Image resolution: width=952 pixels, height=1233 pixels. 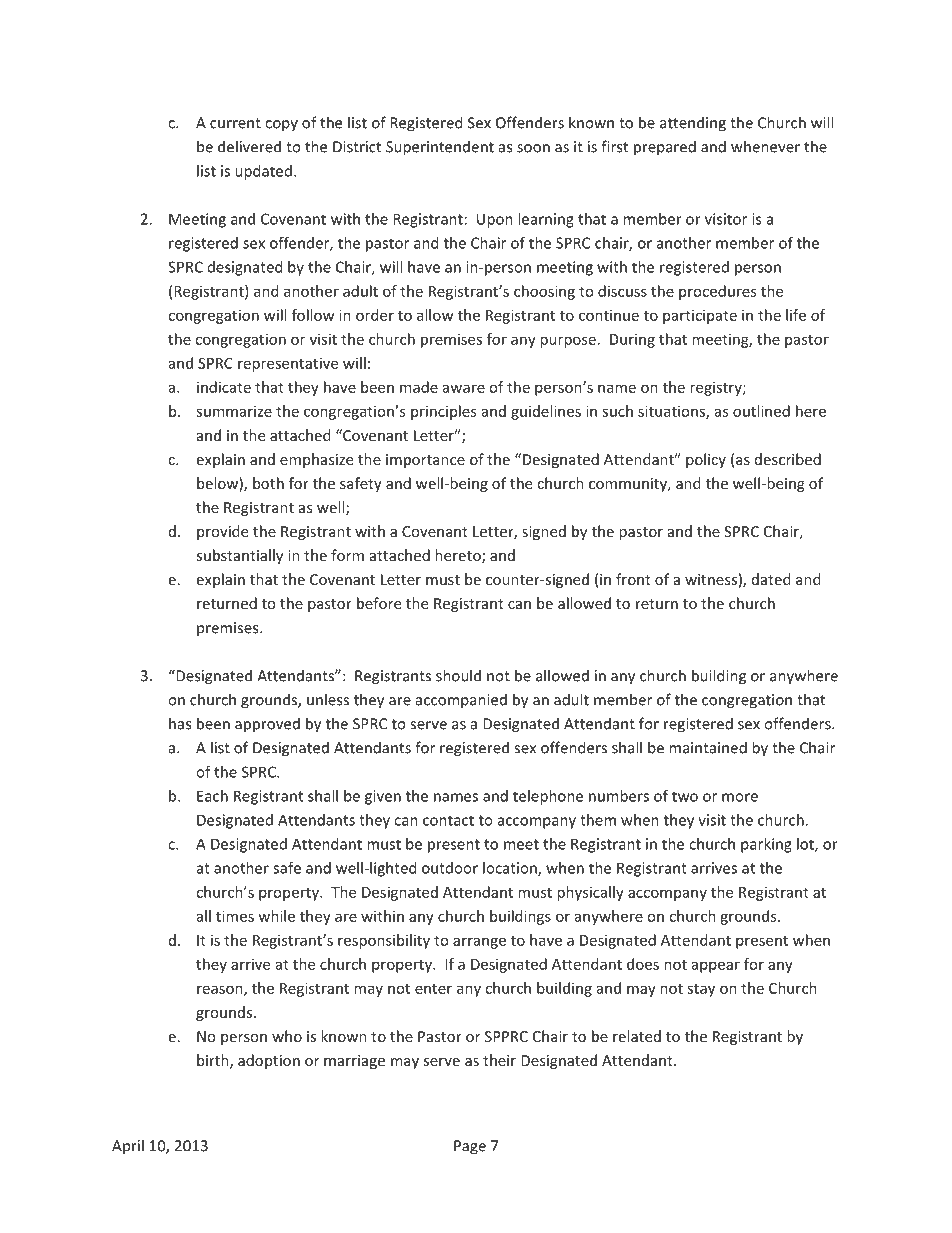 I want to click on Superintendent, so click(x=440, y=148).
